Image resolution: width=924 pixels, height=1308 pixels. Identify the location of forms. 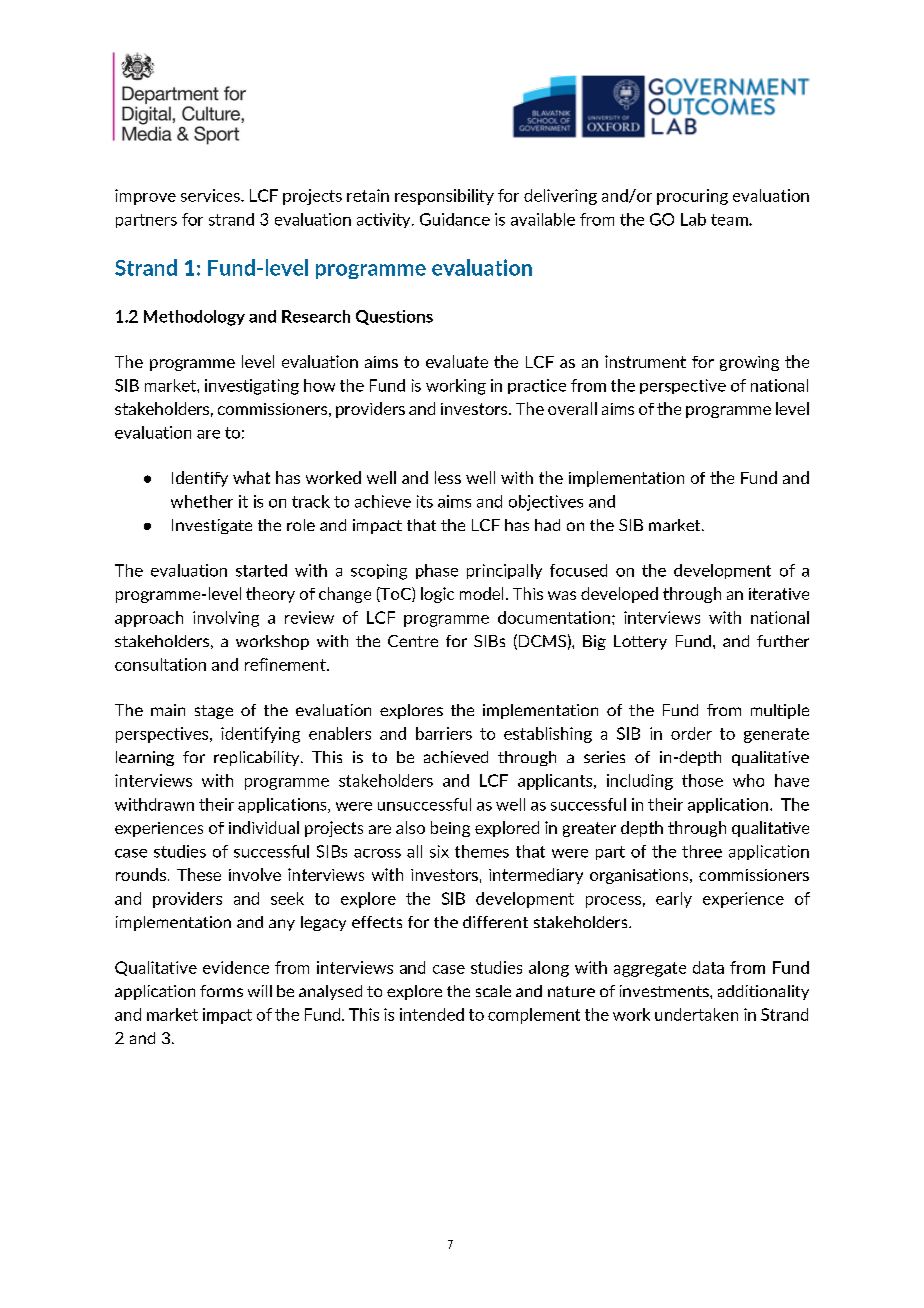
(221, 991).
